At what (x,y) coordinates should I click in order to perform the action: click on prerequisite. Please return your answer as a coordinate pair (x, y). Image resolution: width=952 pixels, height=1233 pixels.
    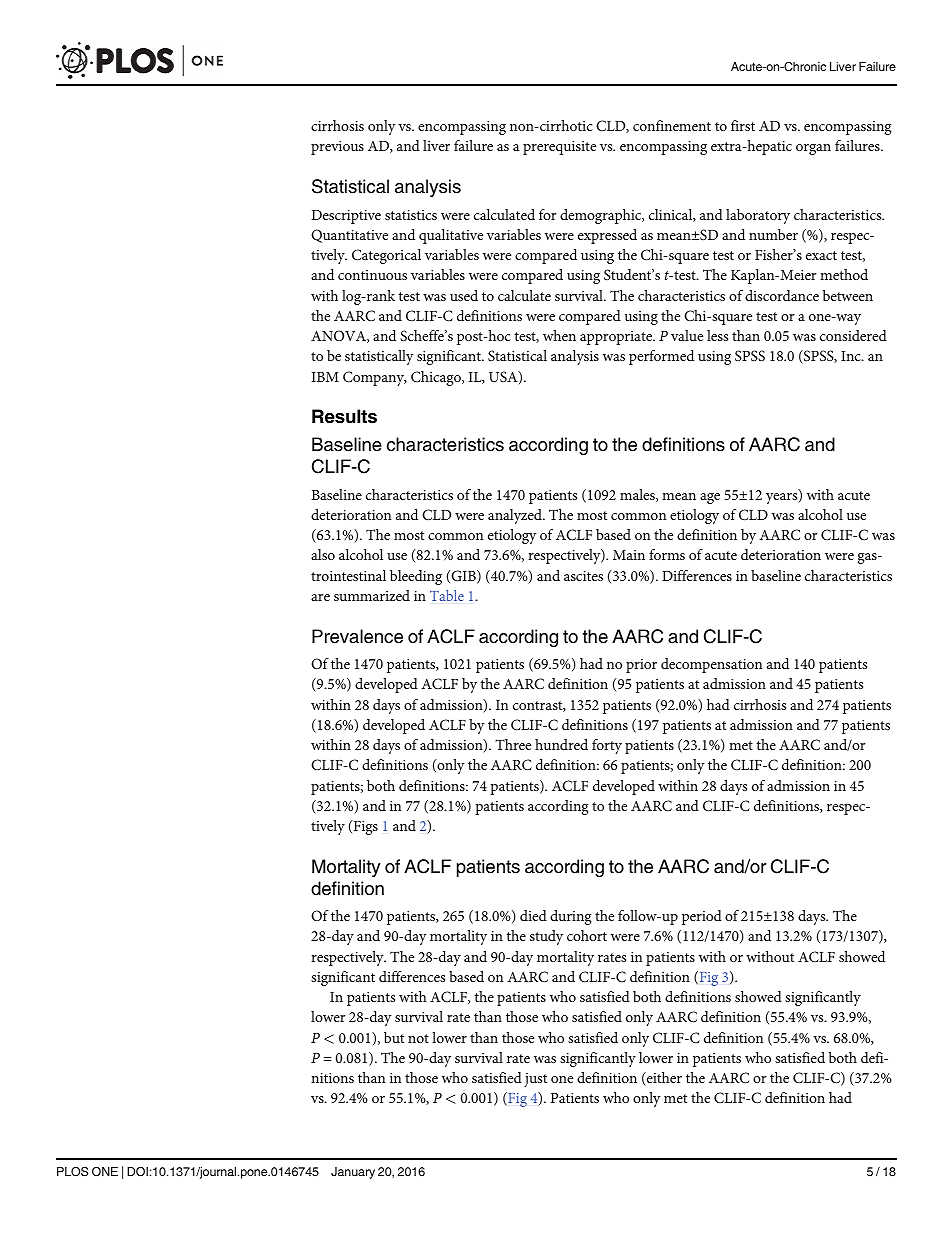
    Looking at the image, I should click on (559, 148).
